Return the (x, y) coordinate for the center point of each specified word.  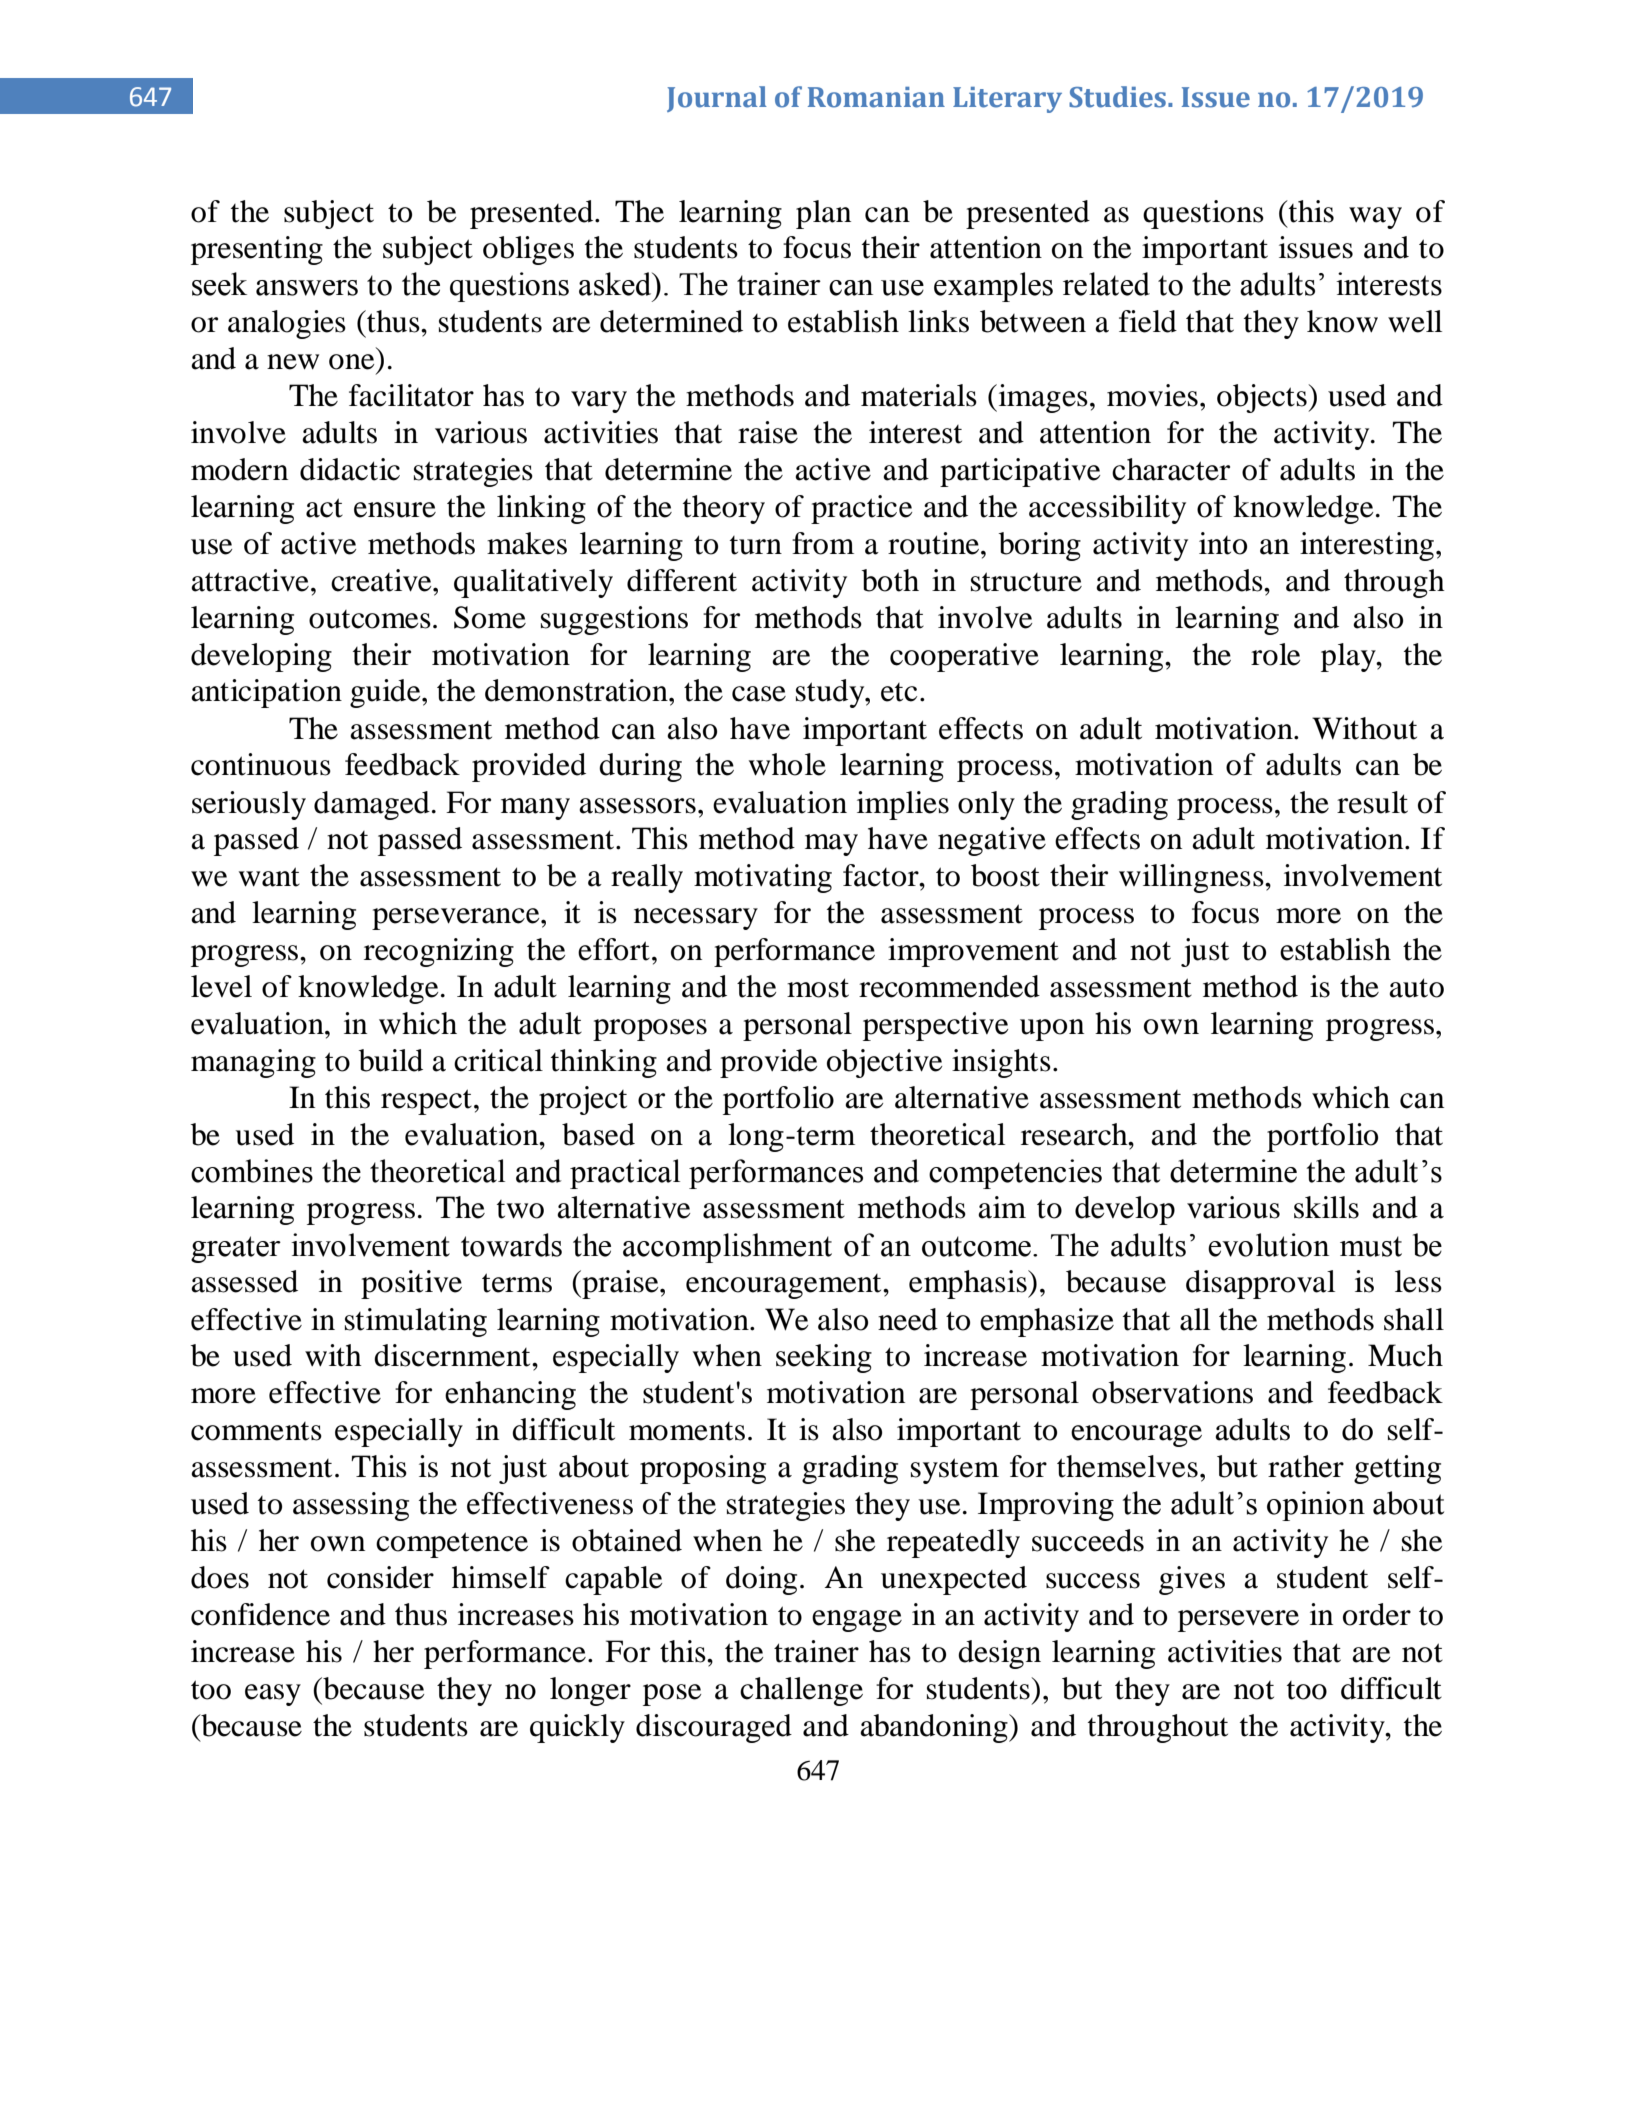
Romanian (876, 97)
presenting (257, 250)
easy (273, 1695)
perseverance (457, 919)
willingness (1192, 878)
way (1375, 218)
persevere (1238, 1621)
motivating (763, 878)
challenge (801, 1691)
